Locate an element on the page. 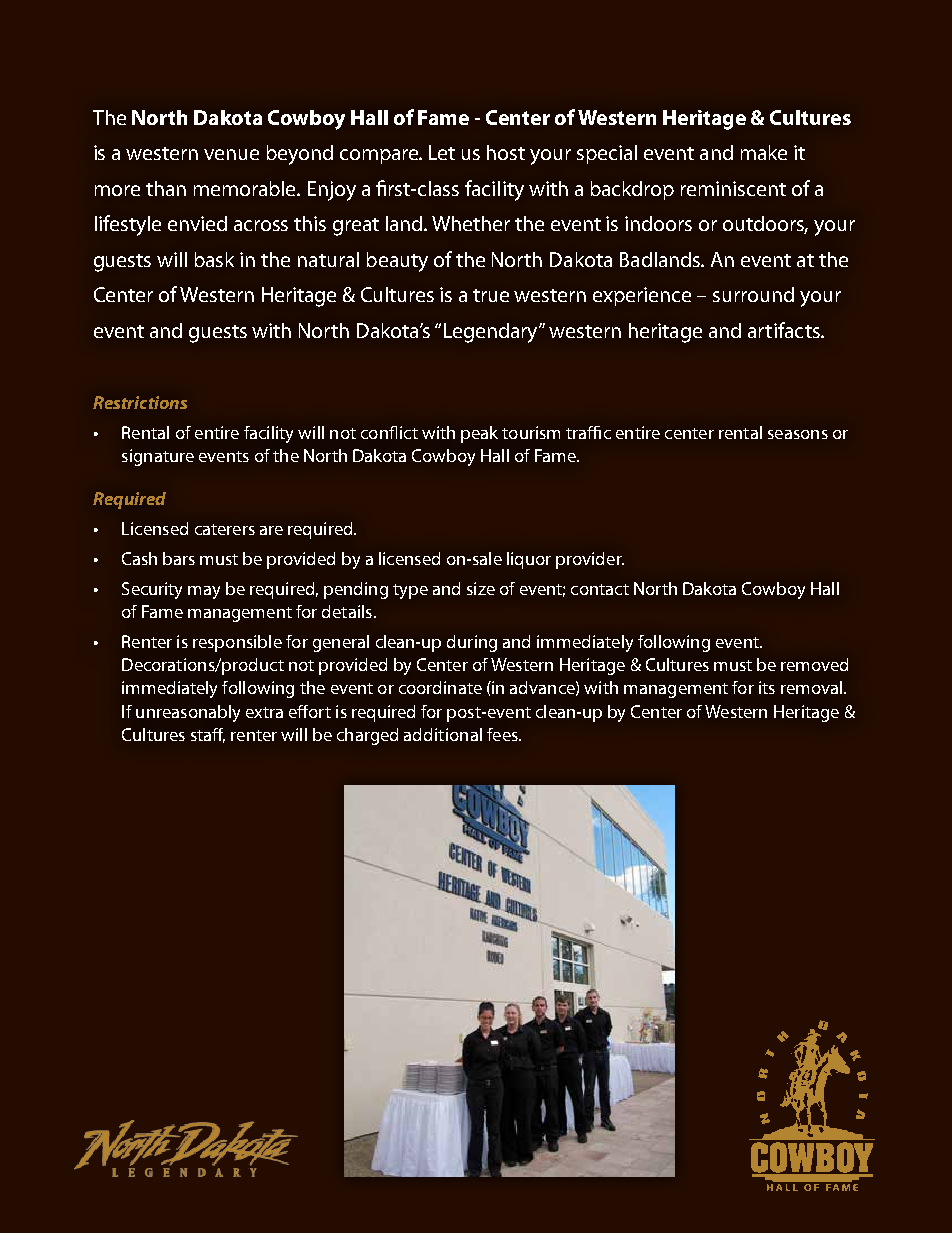 This image has width=952, height=1233. Let is located at coordinates (442, 152).
